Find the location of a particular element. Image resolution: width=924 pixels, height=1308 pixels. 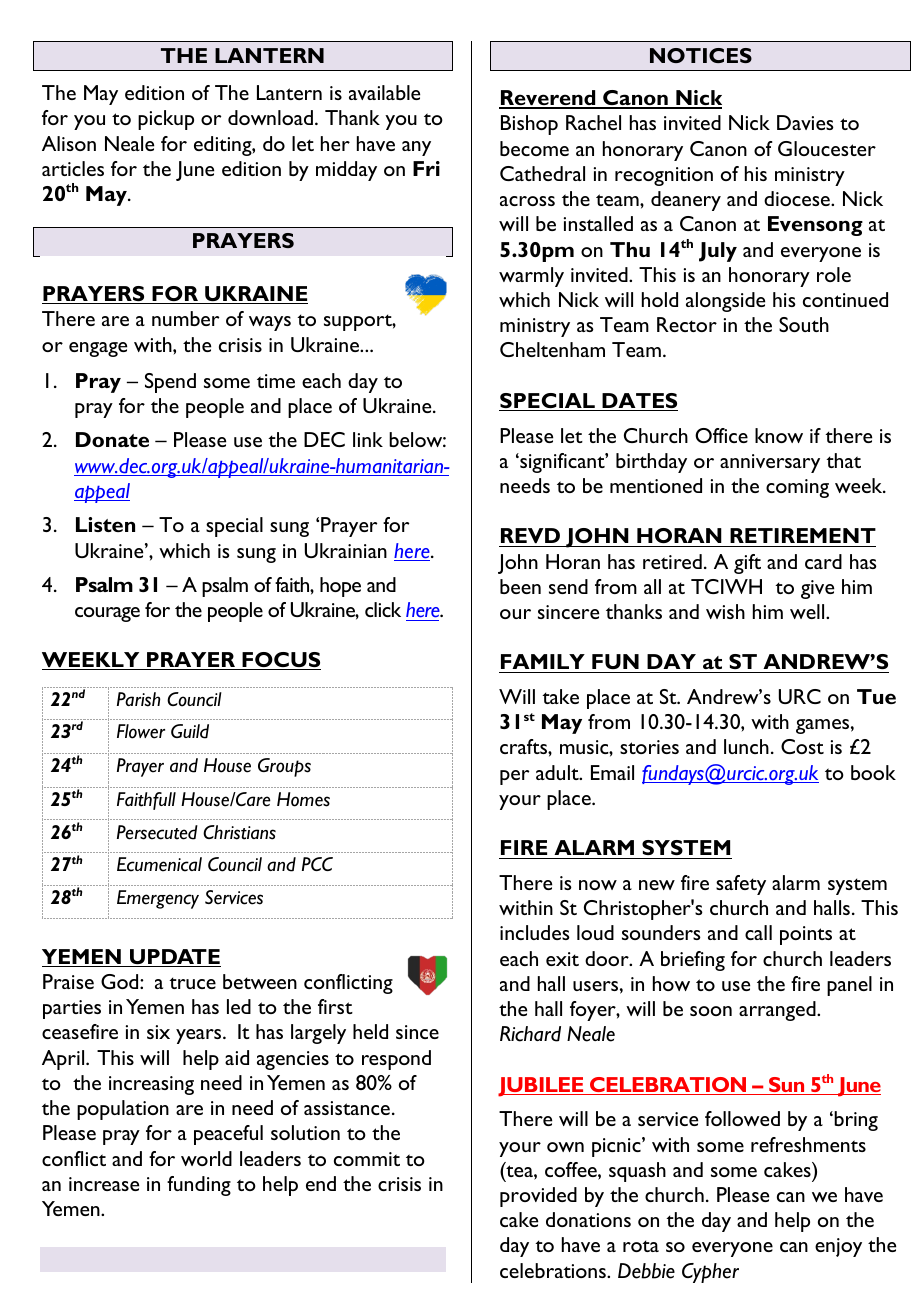

call is located at coordinates (758, 932).
